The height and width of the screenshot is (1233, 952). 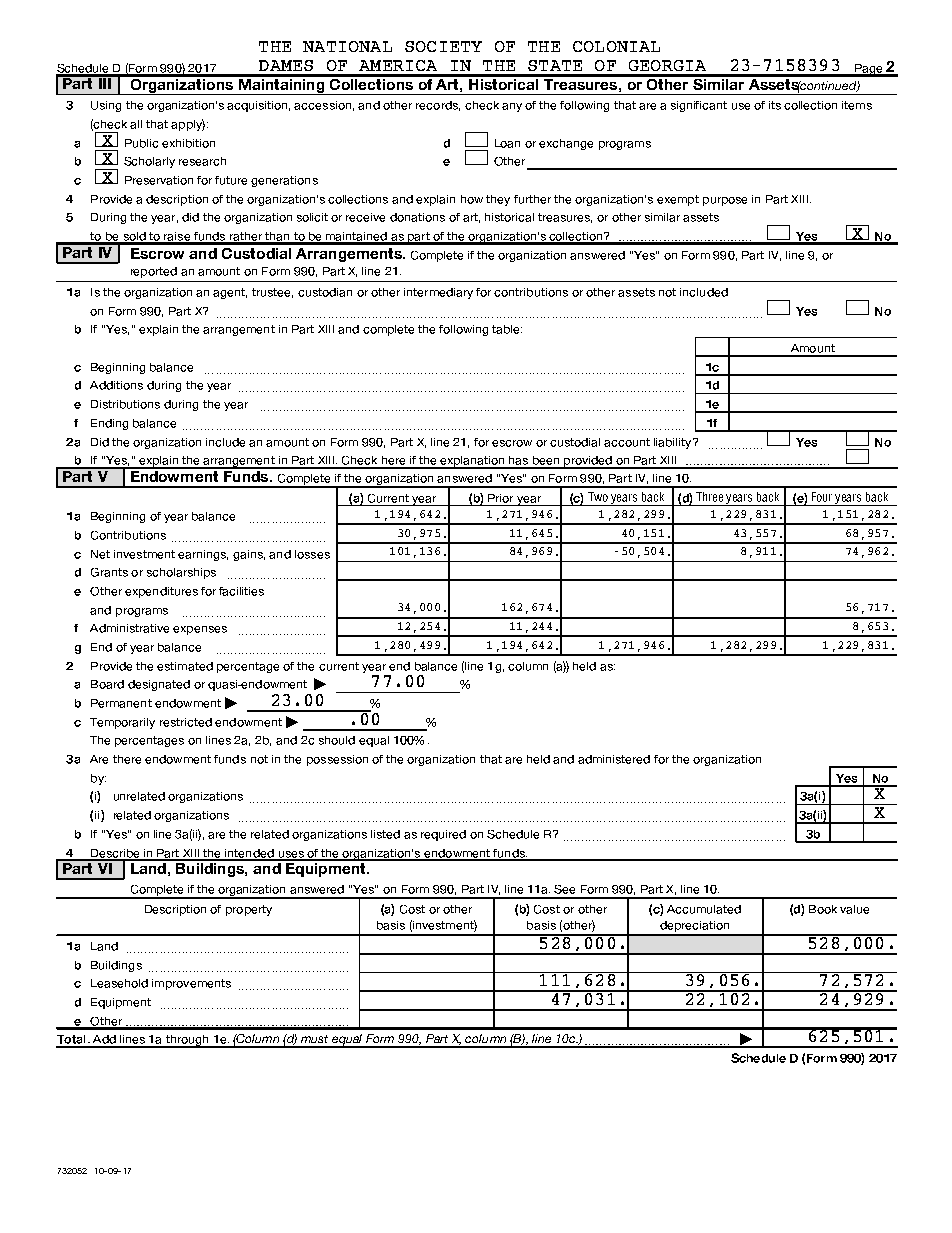 What do you see at coordinates (674, 443) in the screenshot?
I see `liability` at bounding box center [674, 443].
